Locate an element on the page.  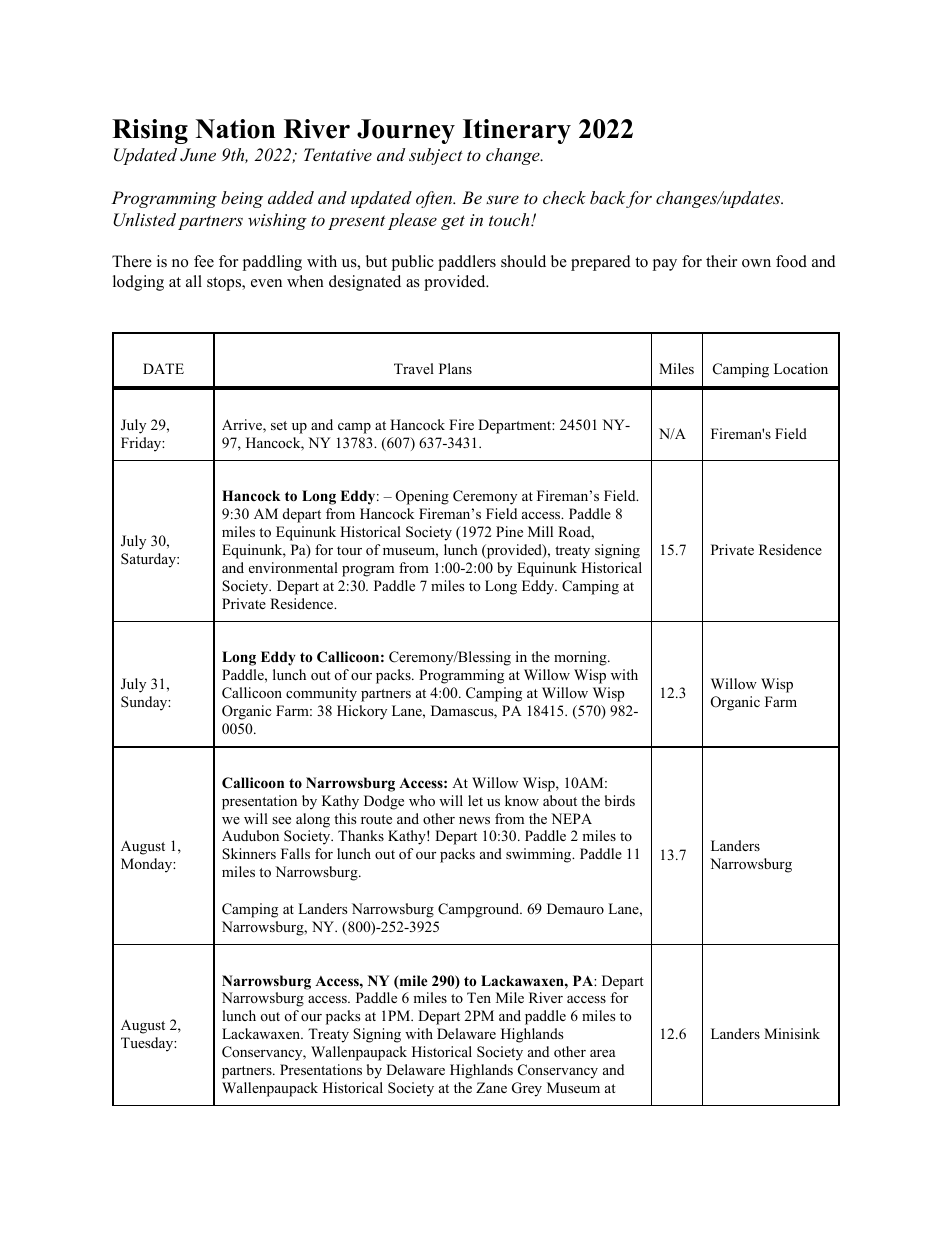
Audubon is located at coordinates (250, 835).
